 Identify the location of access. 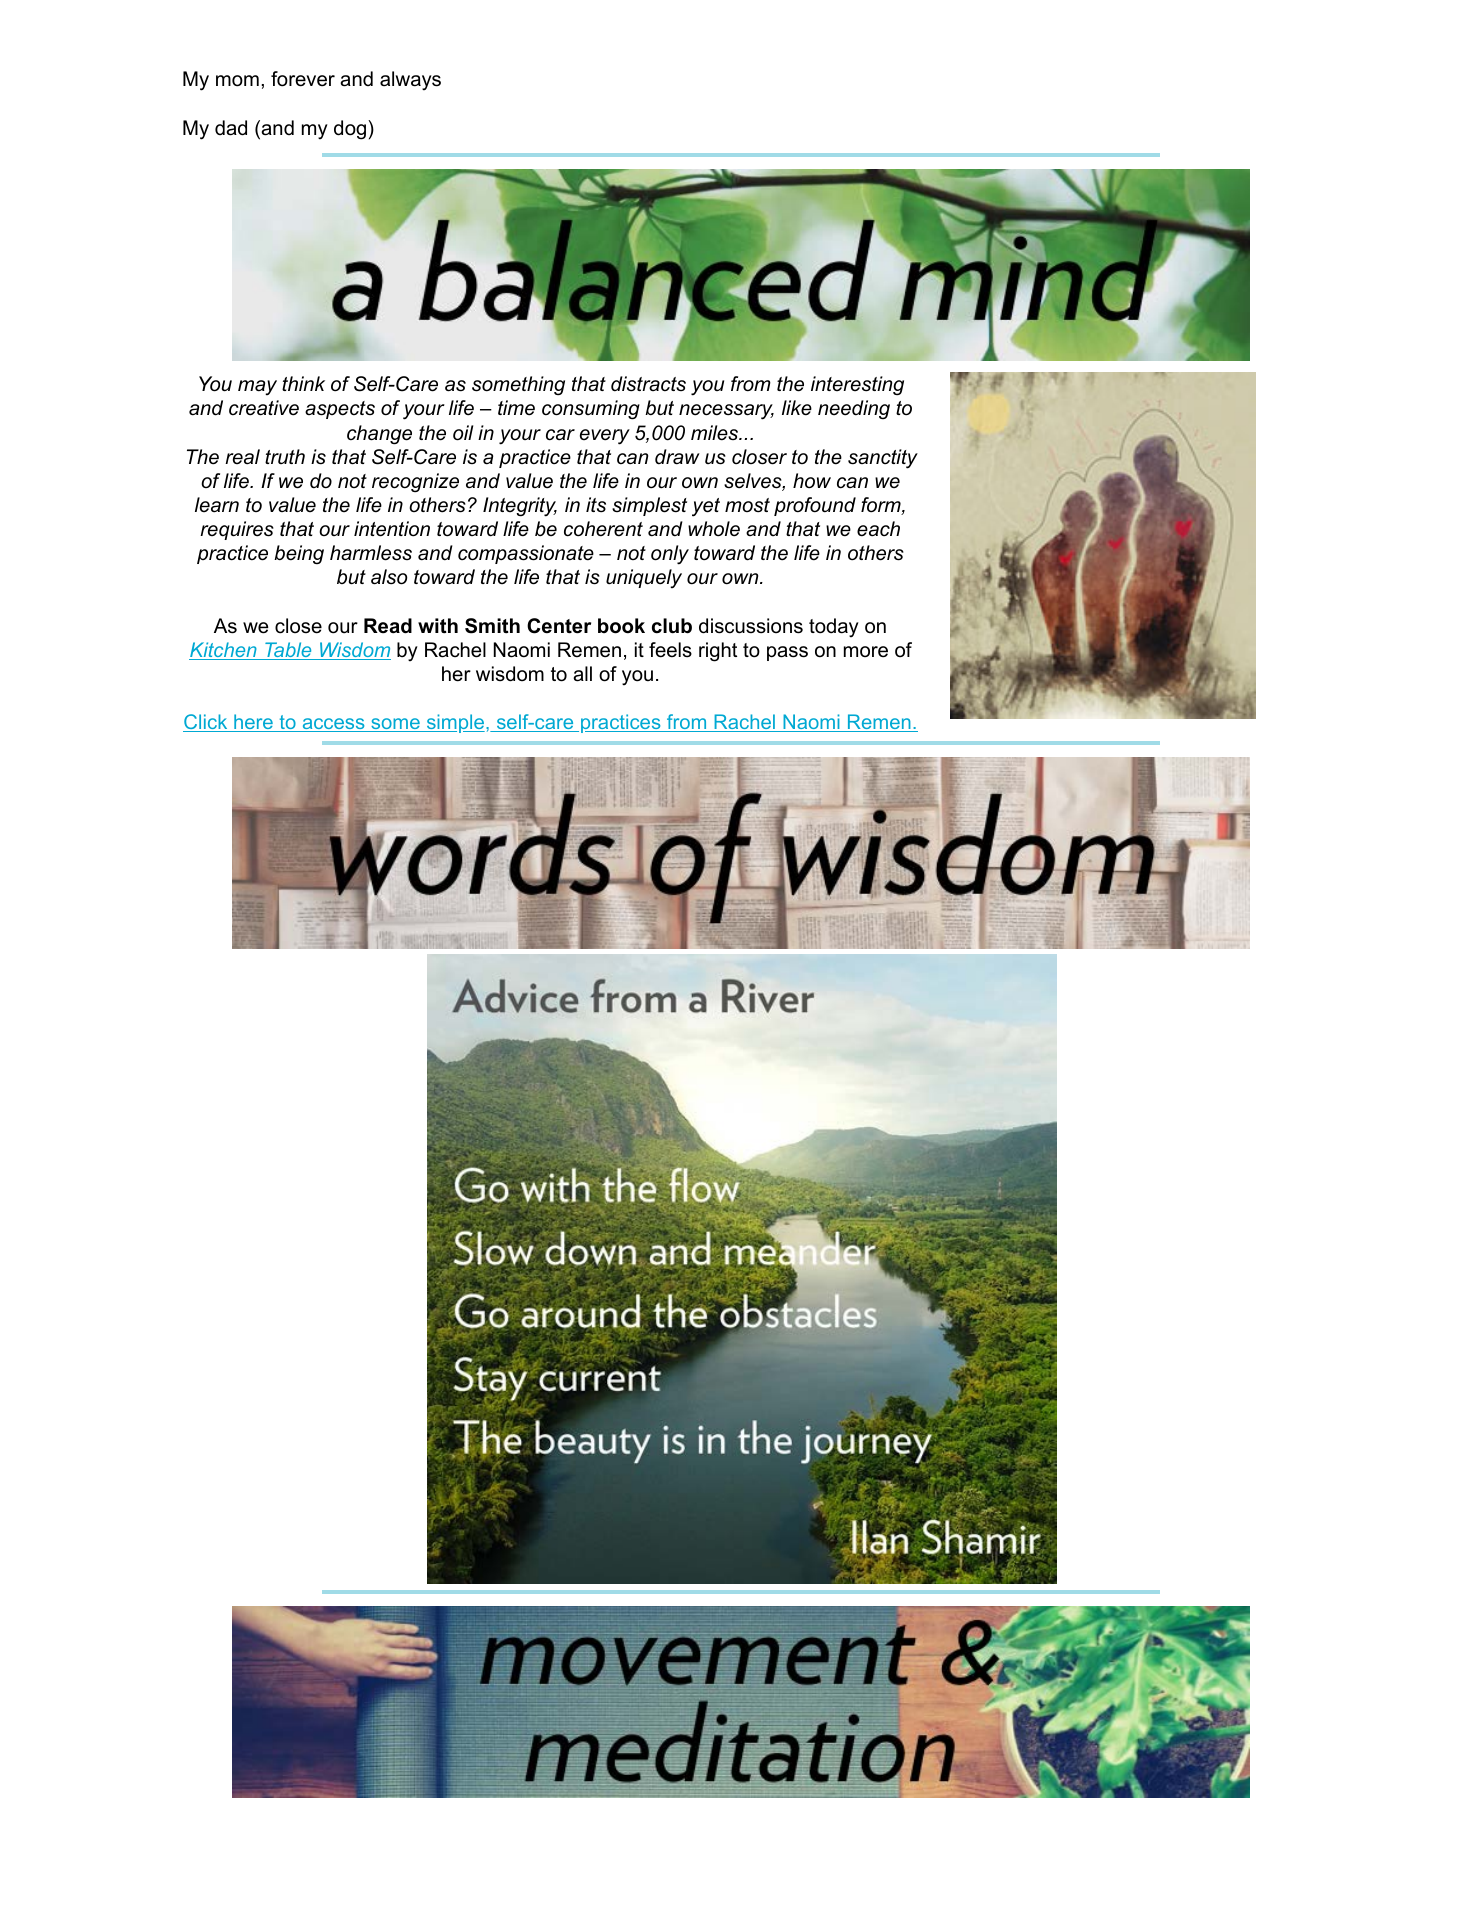
(333, 725).
